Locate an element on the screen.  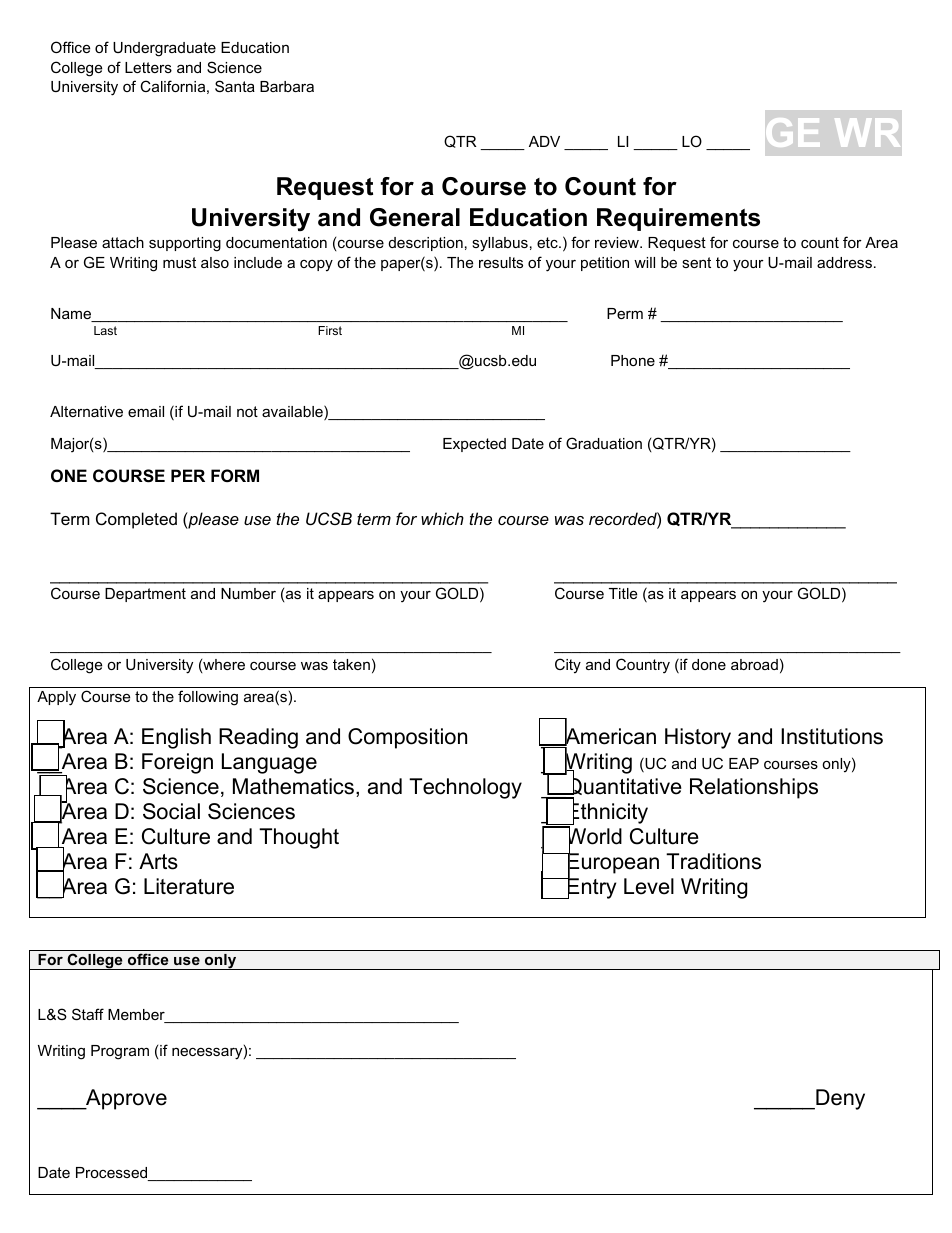
Expected is located at coordinates (474, 445).
